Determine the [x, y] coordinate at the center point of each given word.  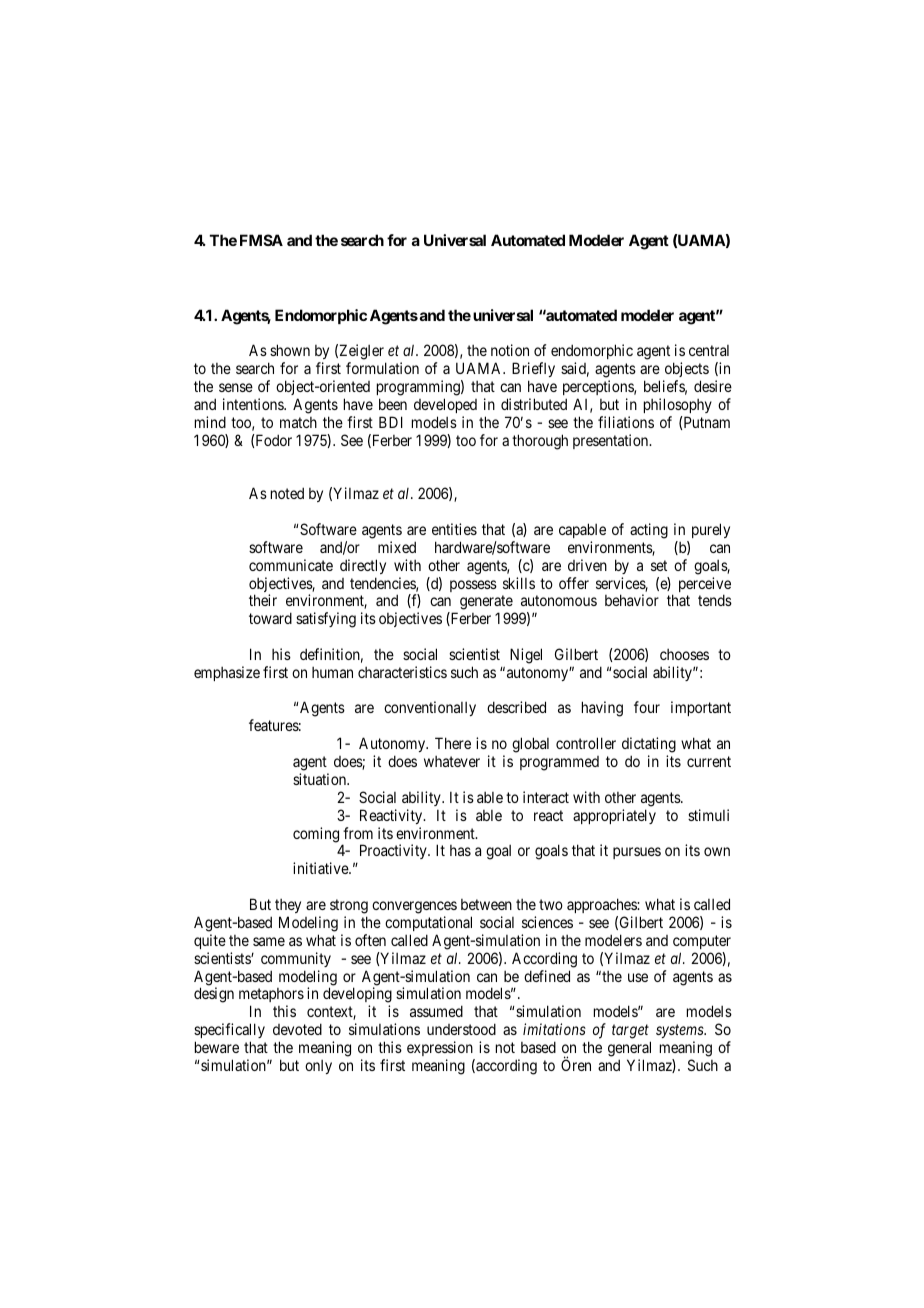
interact [546, 797]
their [263, 600]
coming [316, 835]
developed [445, 405]
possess [473, 586]
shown [290, 350]
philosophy [678, 405]
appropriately [614, 816]
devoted [297, 1029]
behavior [632, 600]
